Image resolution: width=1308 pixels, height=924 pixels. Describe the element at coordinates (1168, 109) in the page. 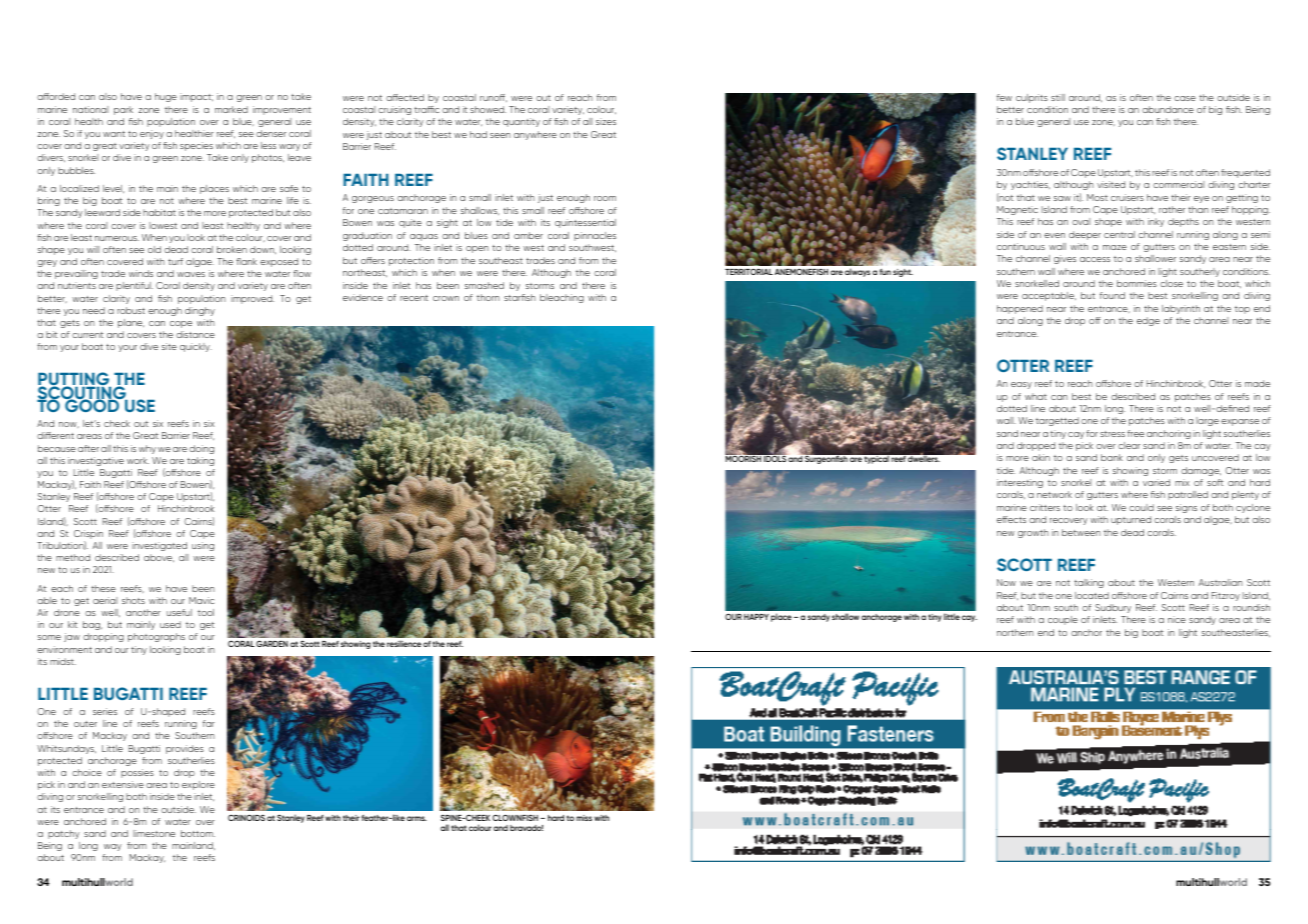

I see `abundance` at that location.
